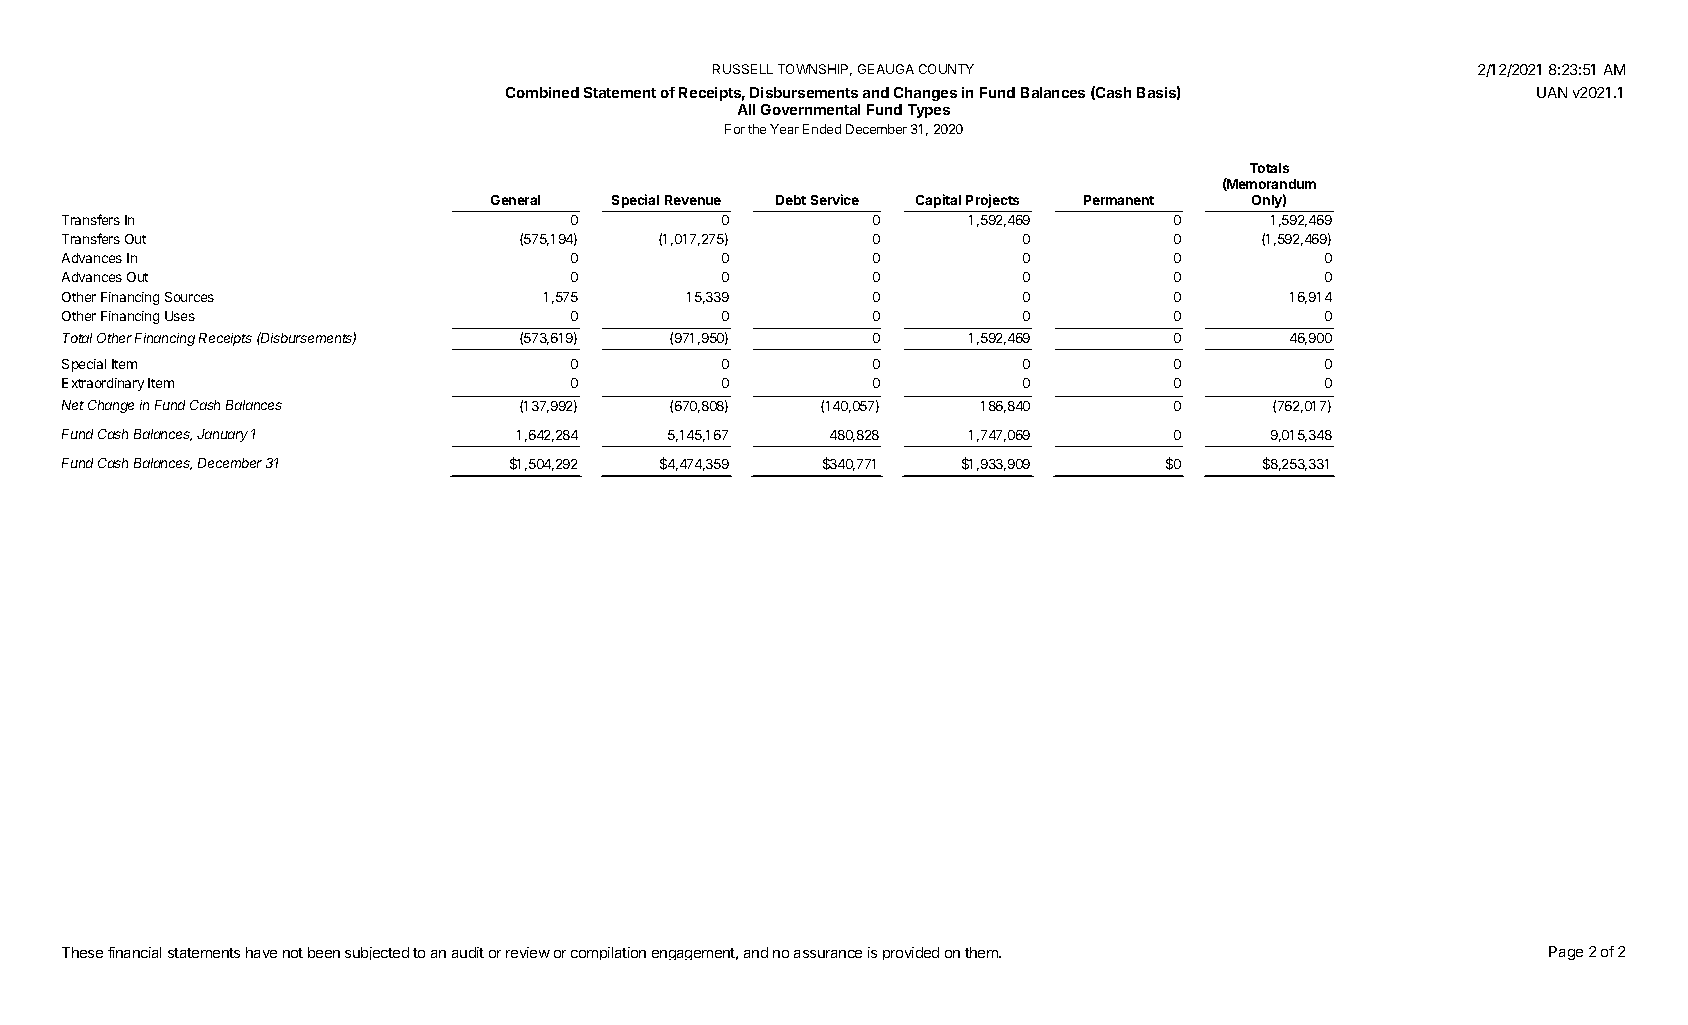 Image resolution: width=1688 pixels, height=1025 pixels. What do you see at coordinates (810, 109) in the screenshot?
I see `Governmental` at bounding box center [810, 109].
